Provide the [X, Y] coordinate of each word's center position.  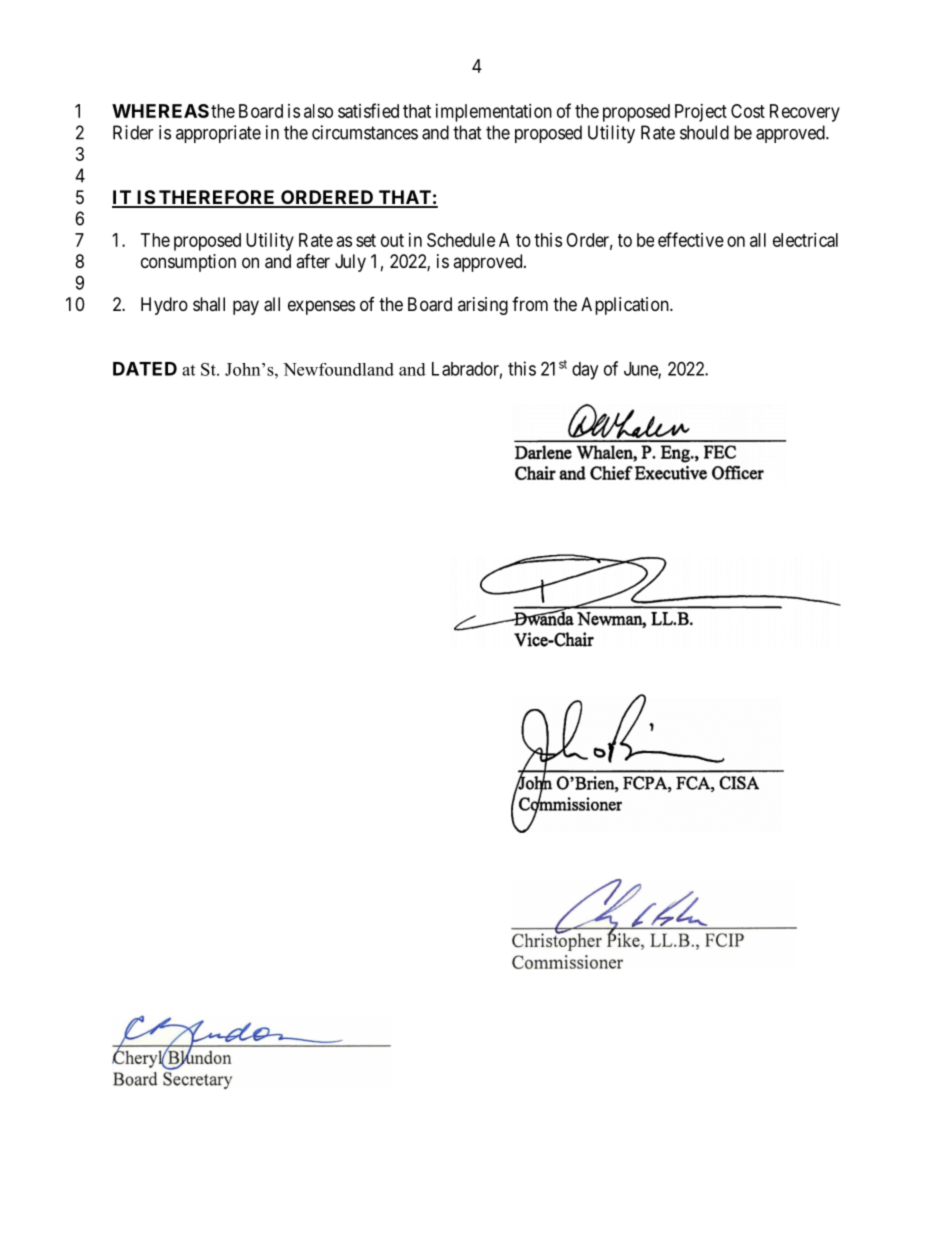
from [530, 304]
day [585, 371]
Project [701, 113]
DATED [145, 369]
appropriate [218, 134]
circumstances [365, 132]
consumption [188, 263]
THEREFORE [217, 198]
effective [691, 239]
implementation [494, 113]
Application [626, 306]
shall [209, 304]
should [704, 132]
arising [483, 306]
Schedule [461, 240]
